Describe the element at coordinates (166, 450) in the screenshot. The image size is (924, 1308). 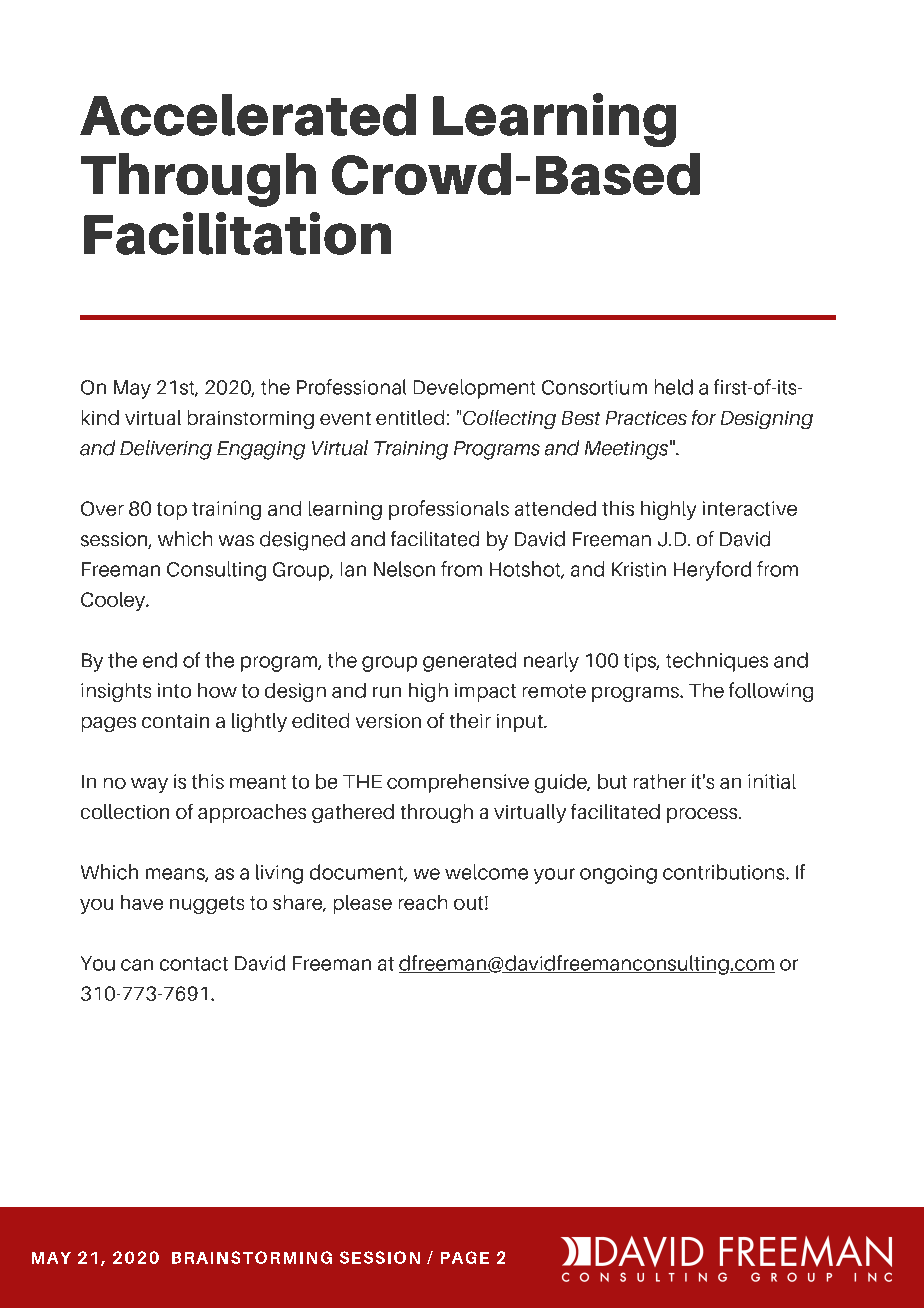
I see `Delivering` at that location.
